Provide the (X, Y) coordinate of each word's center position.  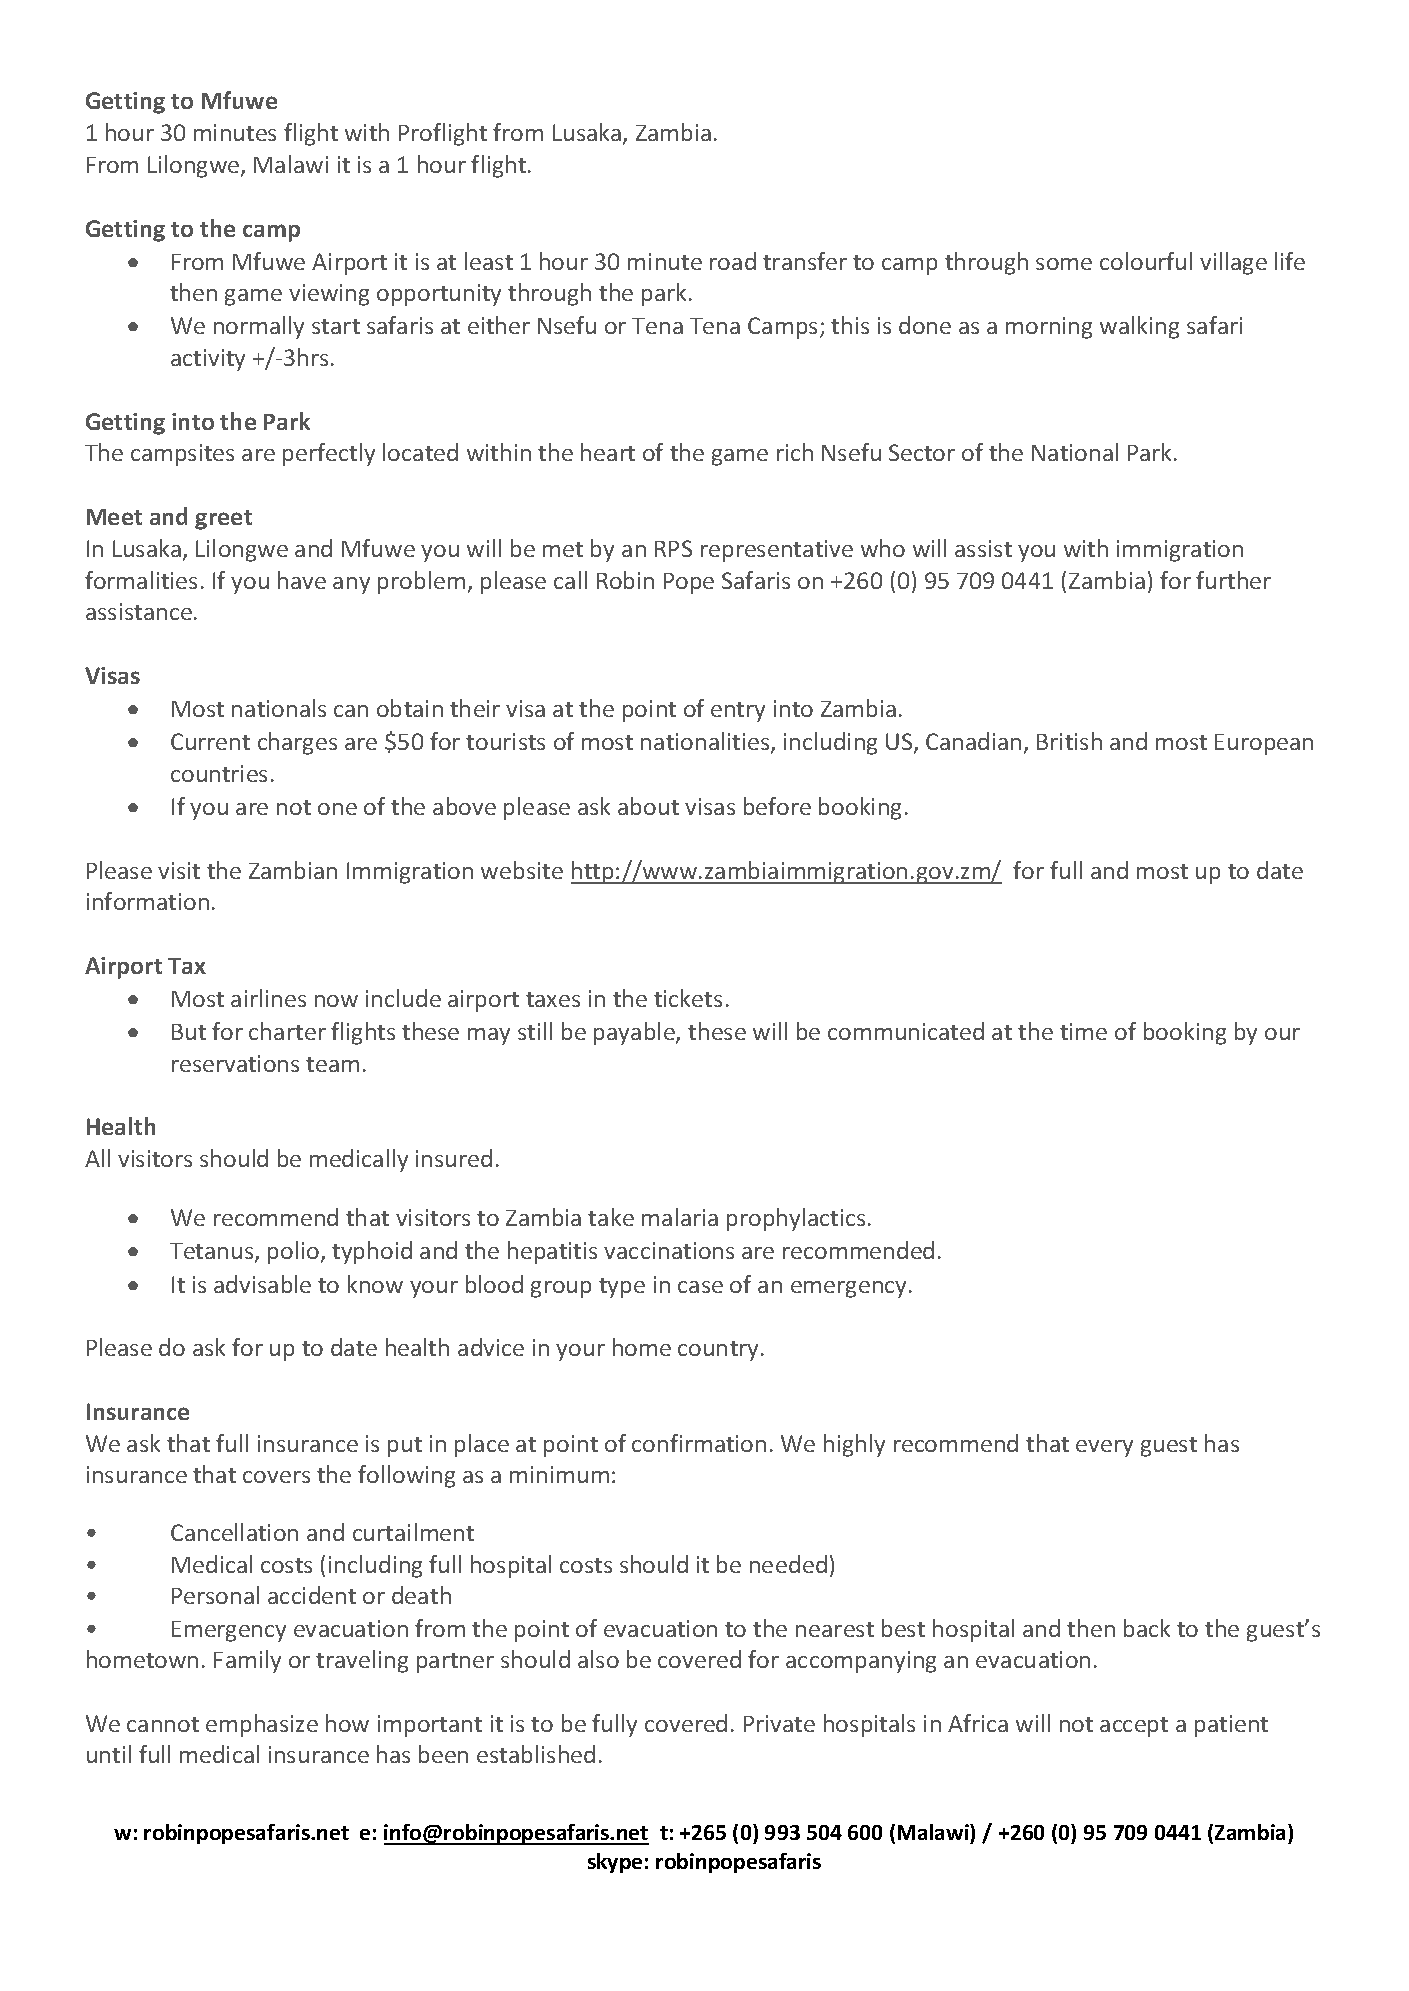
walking (1139, 327)
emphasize (262, 1725)
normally (259, 327)
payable (635, 1033)
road (733, 261)
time (1083, 1031)
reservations (235, 1063)
